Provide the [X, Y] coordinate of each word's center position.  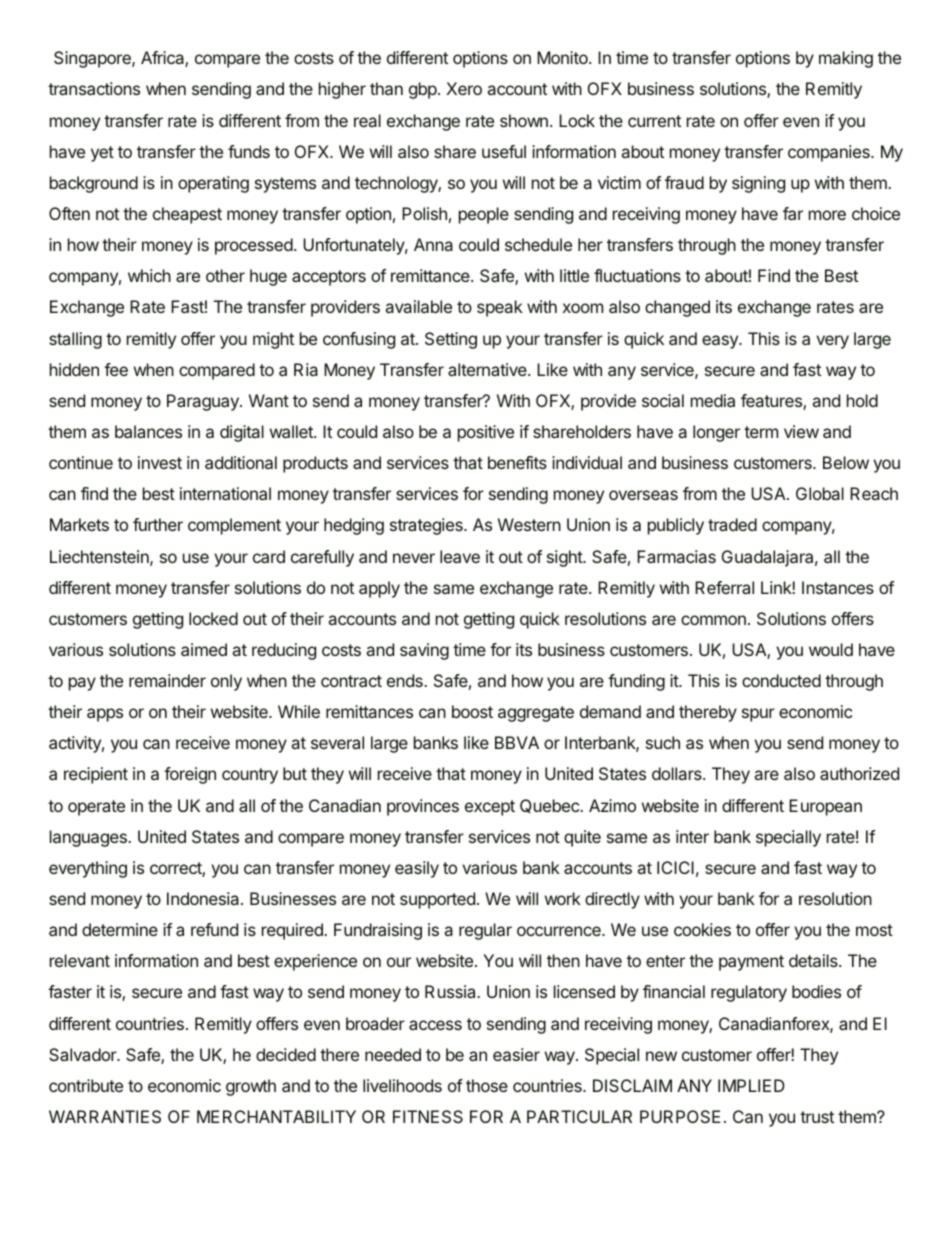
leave [460, 556]
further [158, 524]
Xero [464, 88]
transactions [94, 88]
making [846, 59]
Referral [724, 587]
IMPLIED [751, 1085]
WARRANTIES [105, 1116]
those [487, 1085]
